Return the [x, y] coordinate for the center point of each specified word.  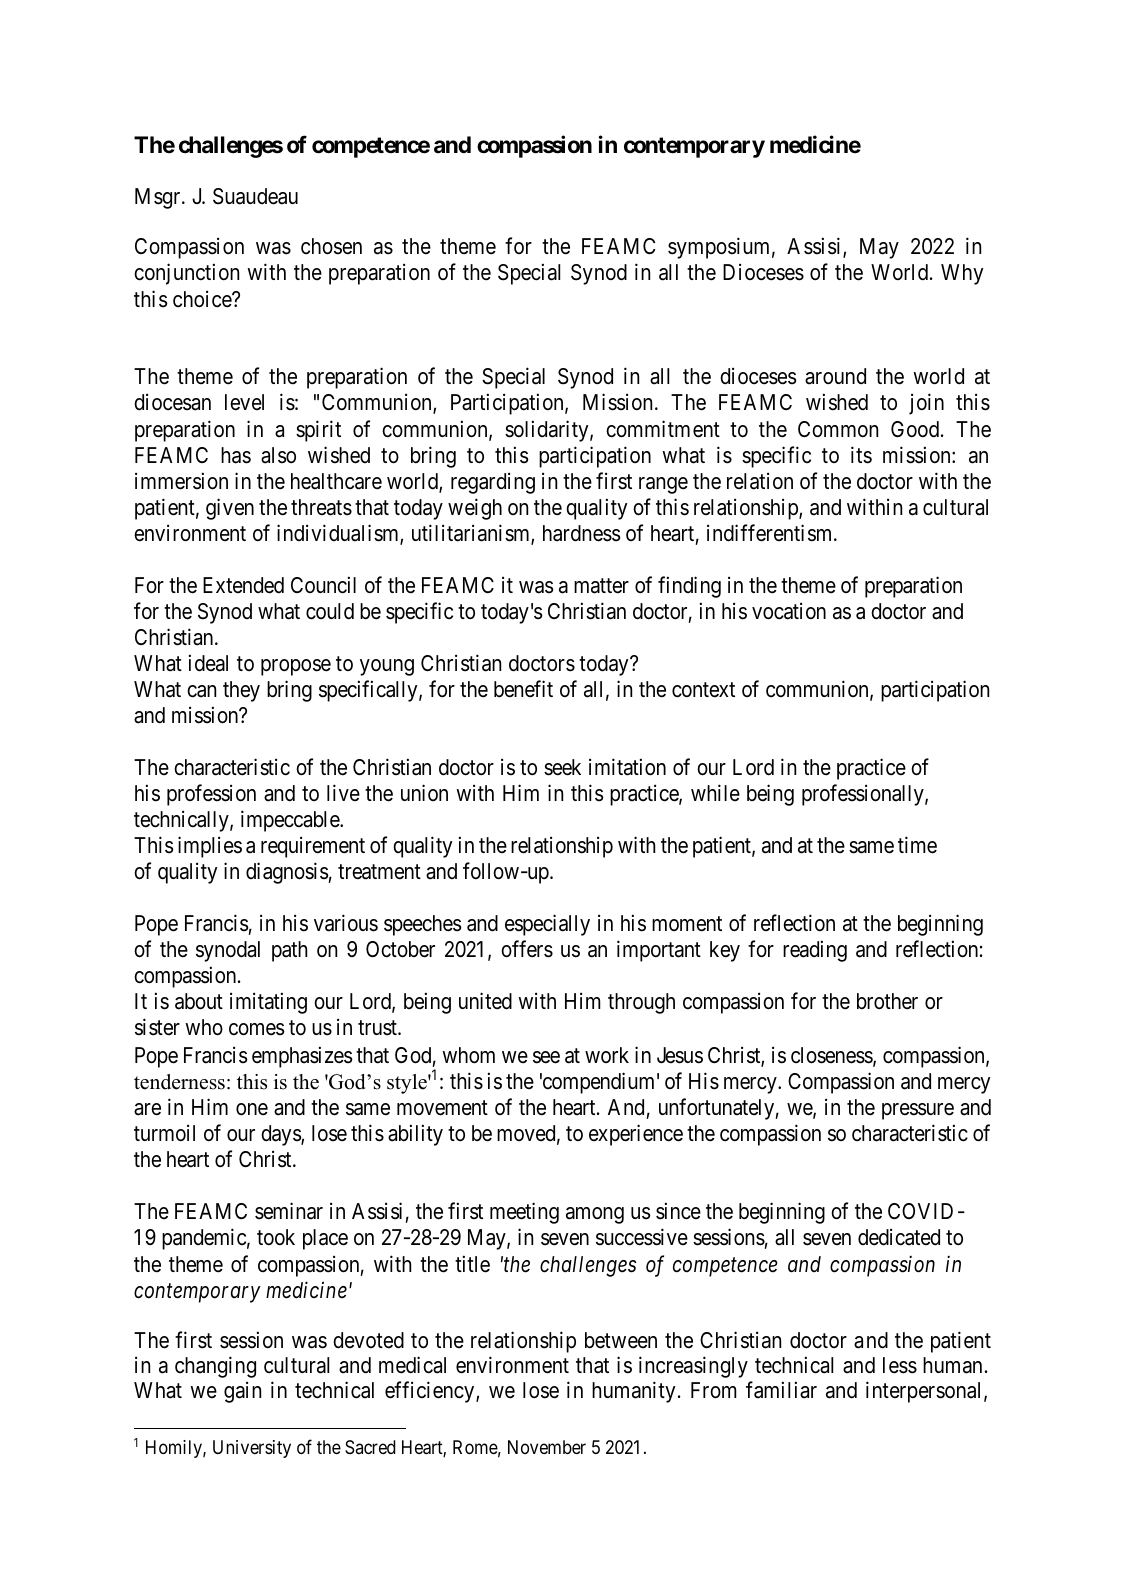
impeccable [291, 821]
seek [562, 767]
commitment [663, 429]
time [917, 845]
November [547, 1447]
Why [962, 274]
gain [242, 1392]
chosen [331, 246]
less [900, 1365]
